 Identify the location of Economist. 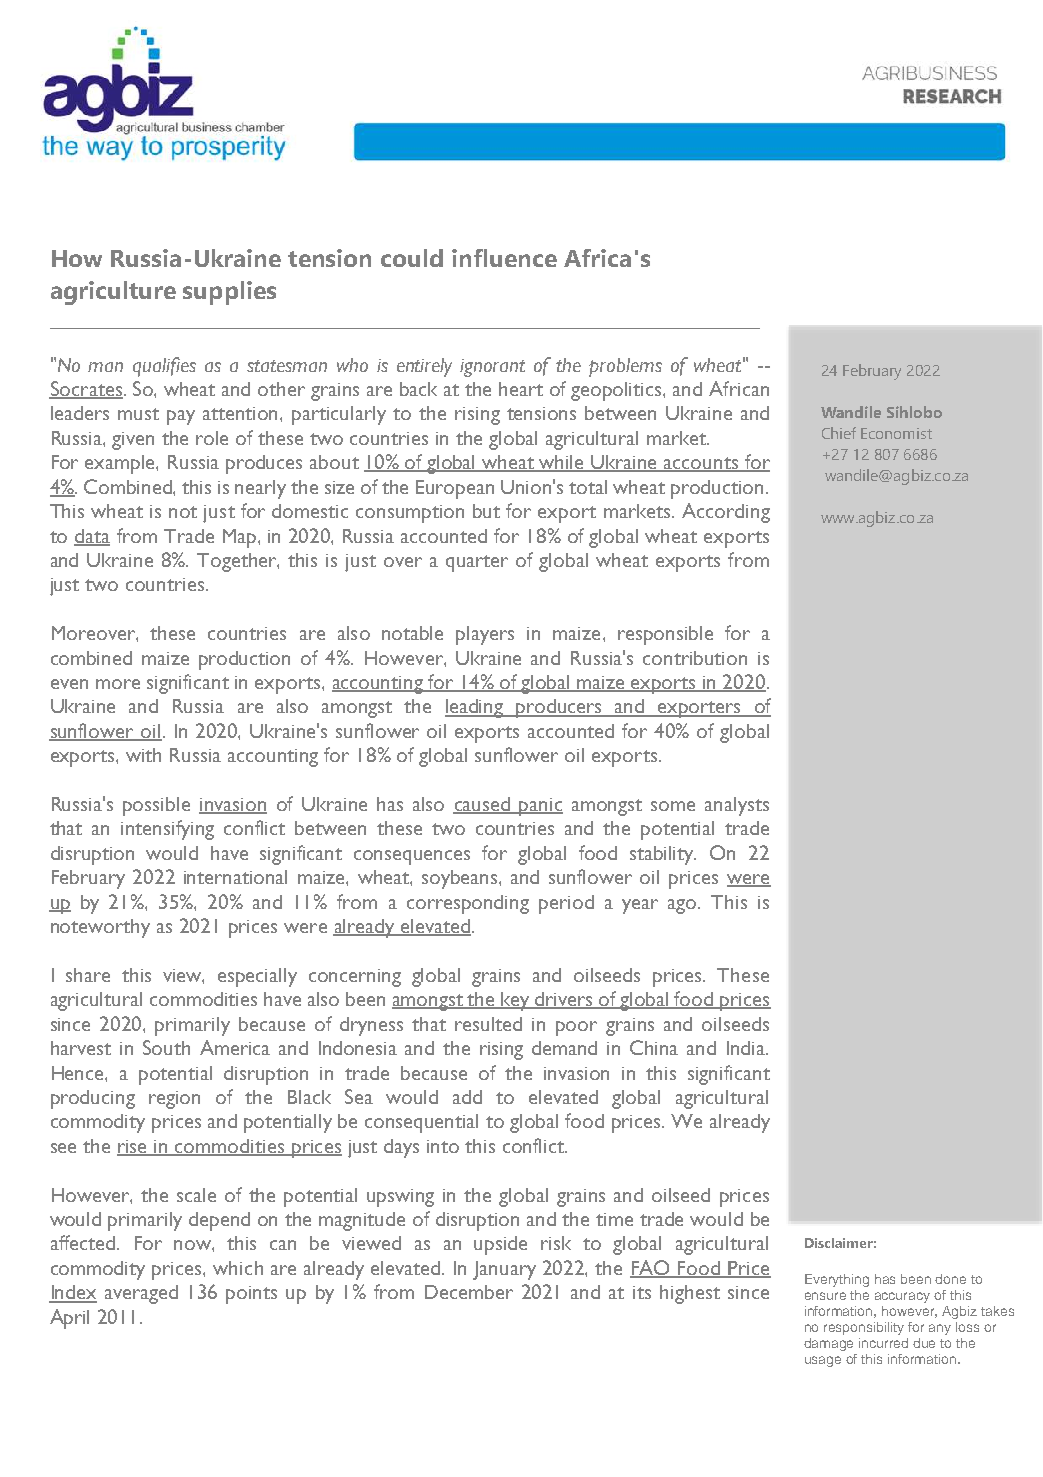
(896, 433).
